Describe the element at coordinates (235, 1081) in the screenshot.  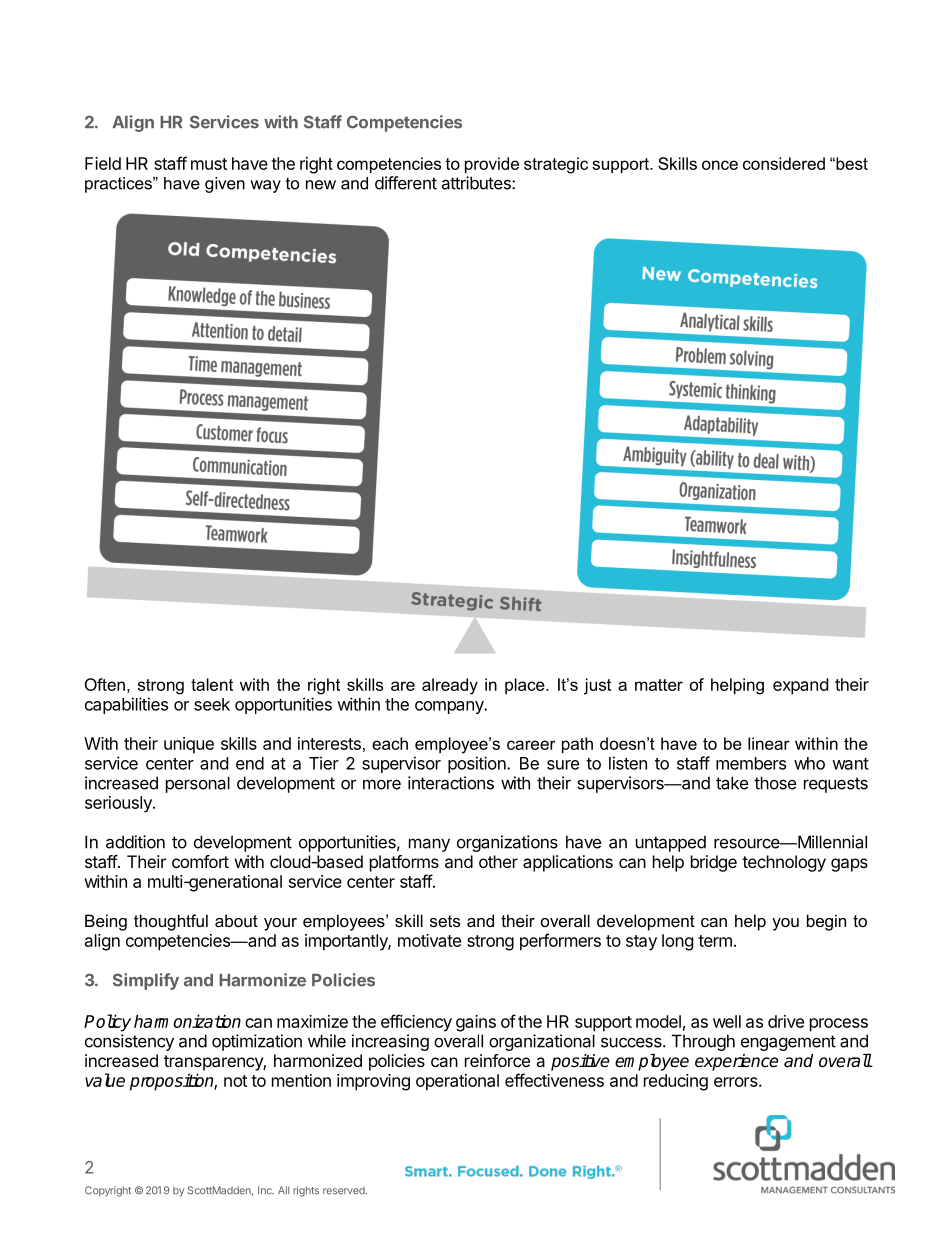
I see `not` at that location.
